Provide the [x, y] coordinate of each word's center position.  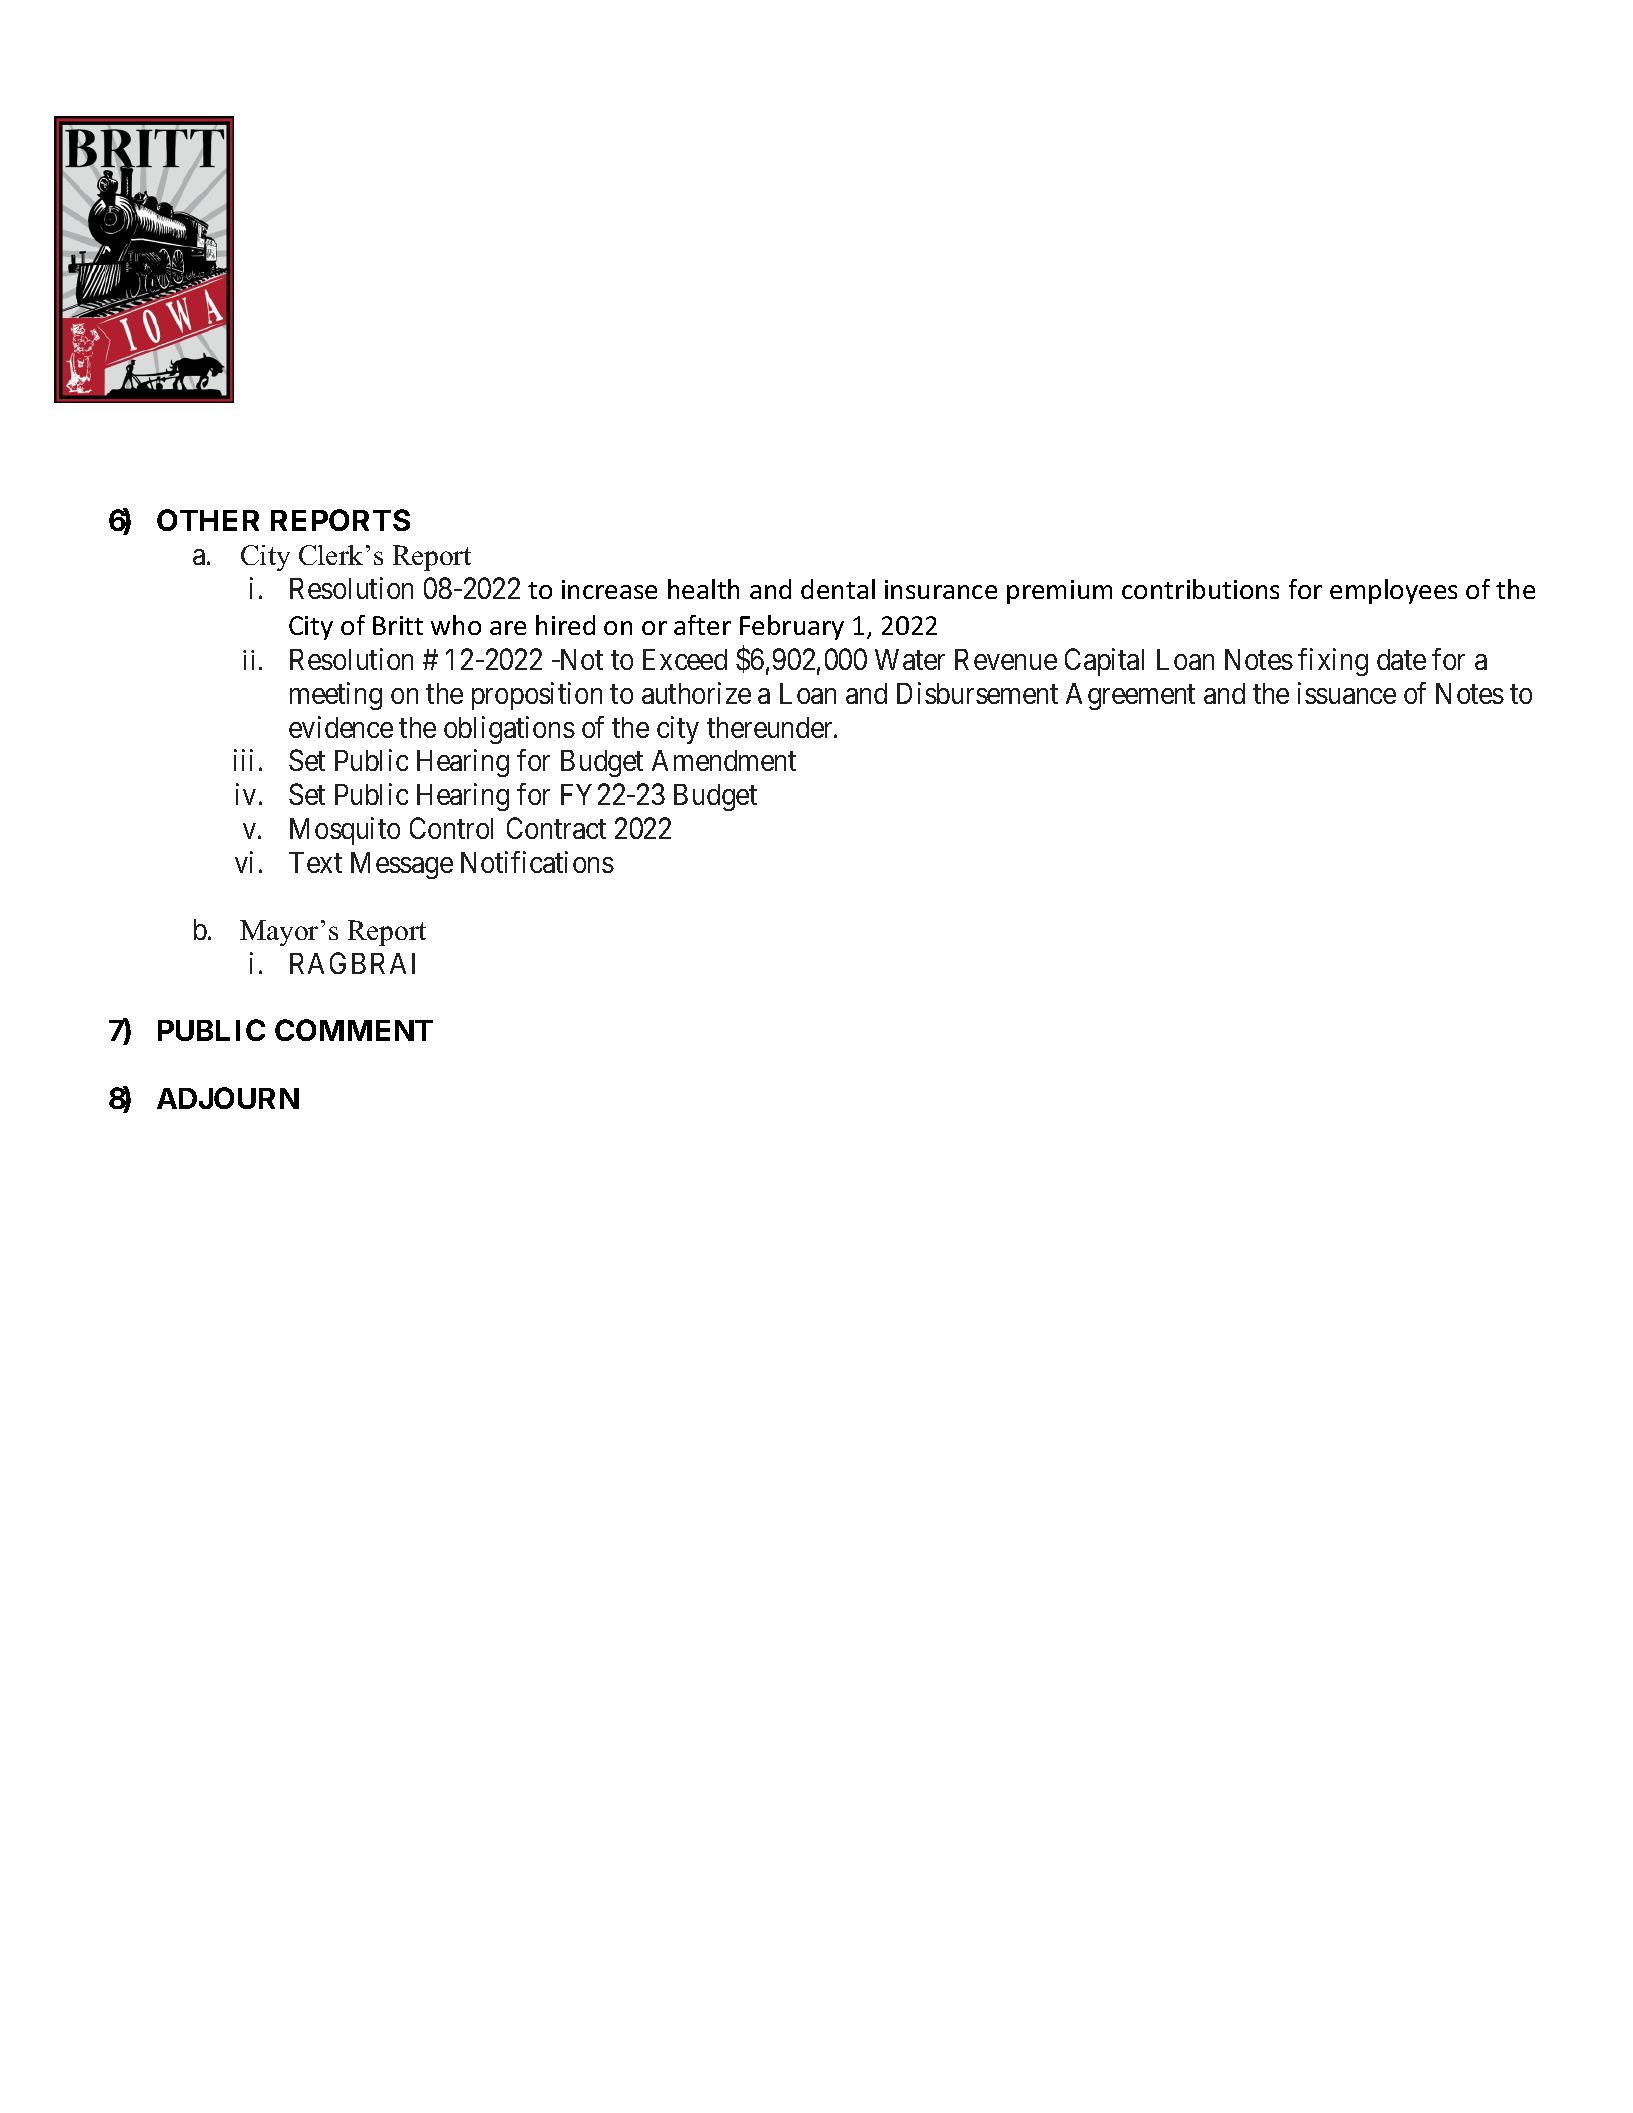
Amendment [724, 760]
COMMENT [354, 1030]
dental [838, 589]
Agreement [1130, 696]
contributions [1200, 589]
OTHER [208, 520]
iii [243, 760]
